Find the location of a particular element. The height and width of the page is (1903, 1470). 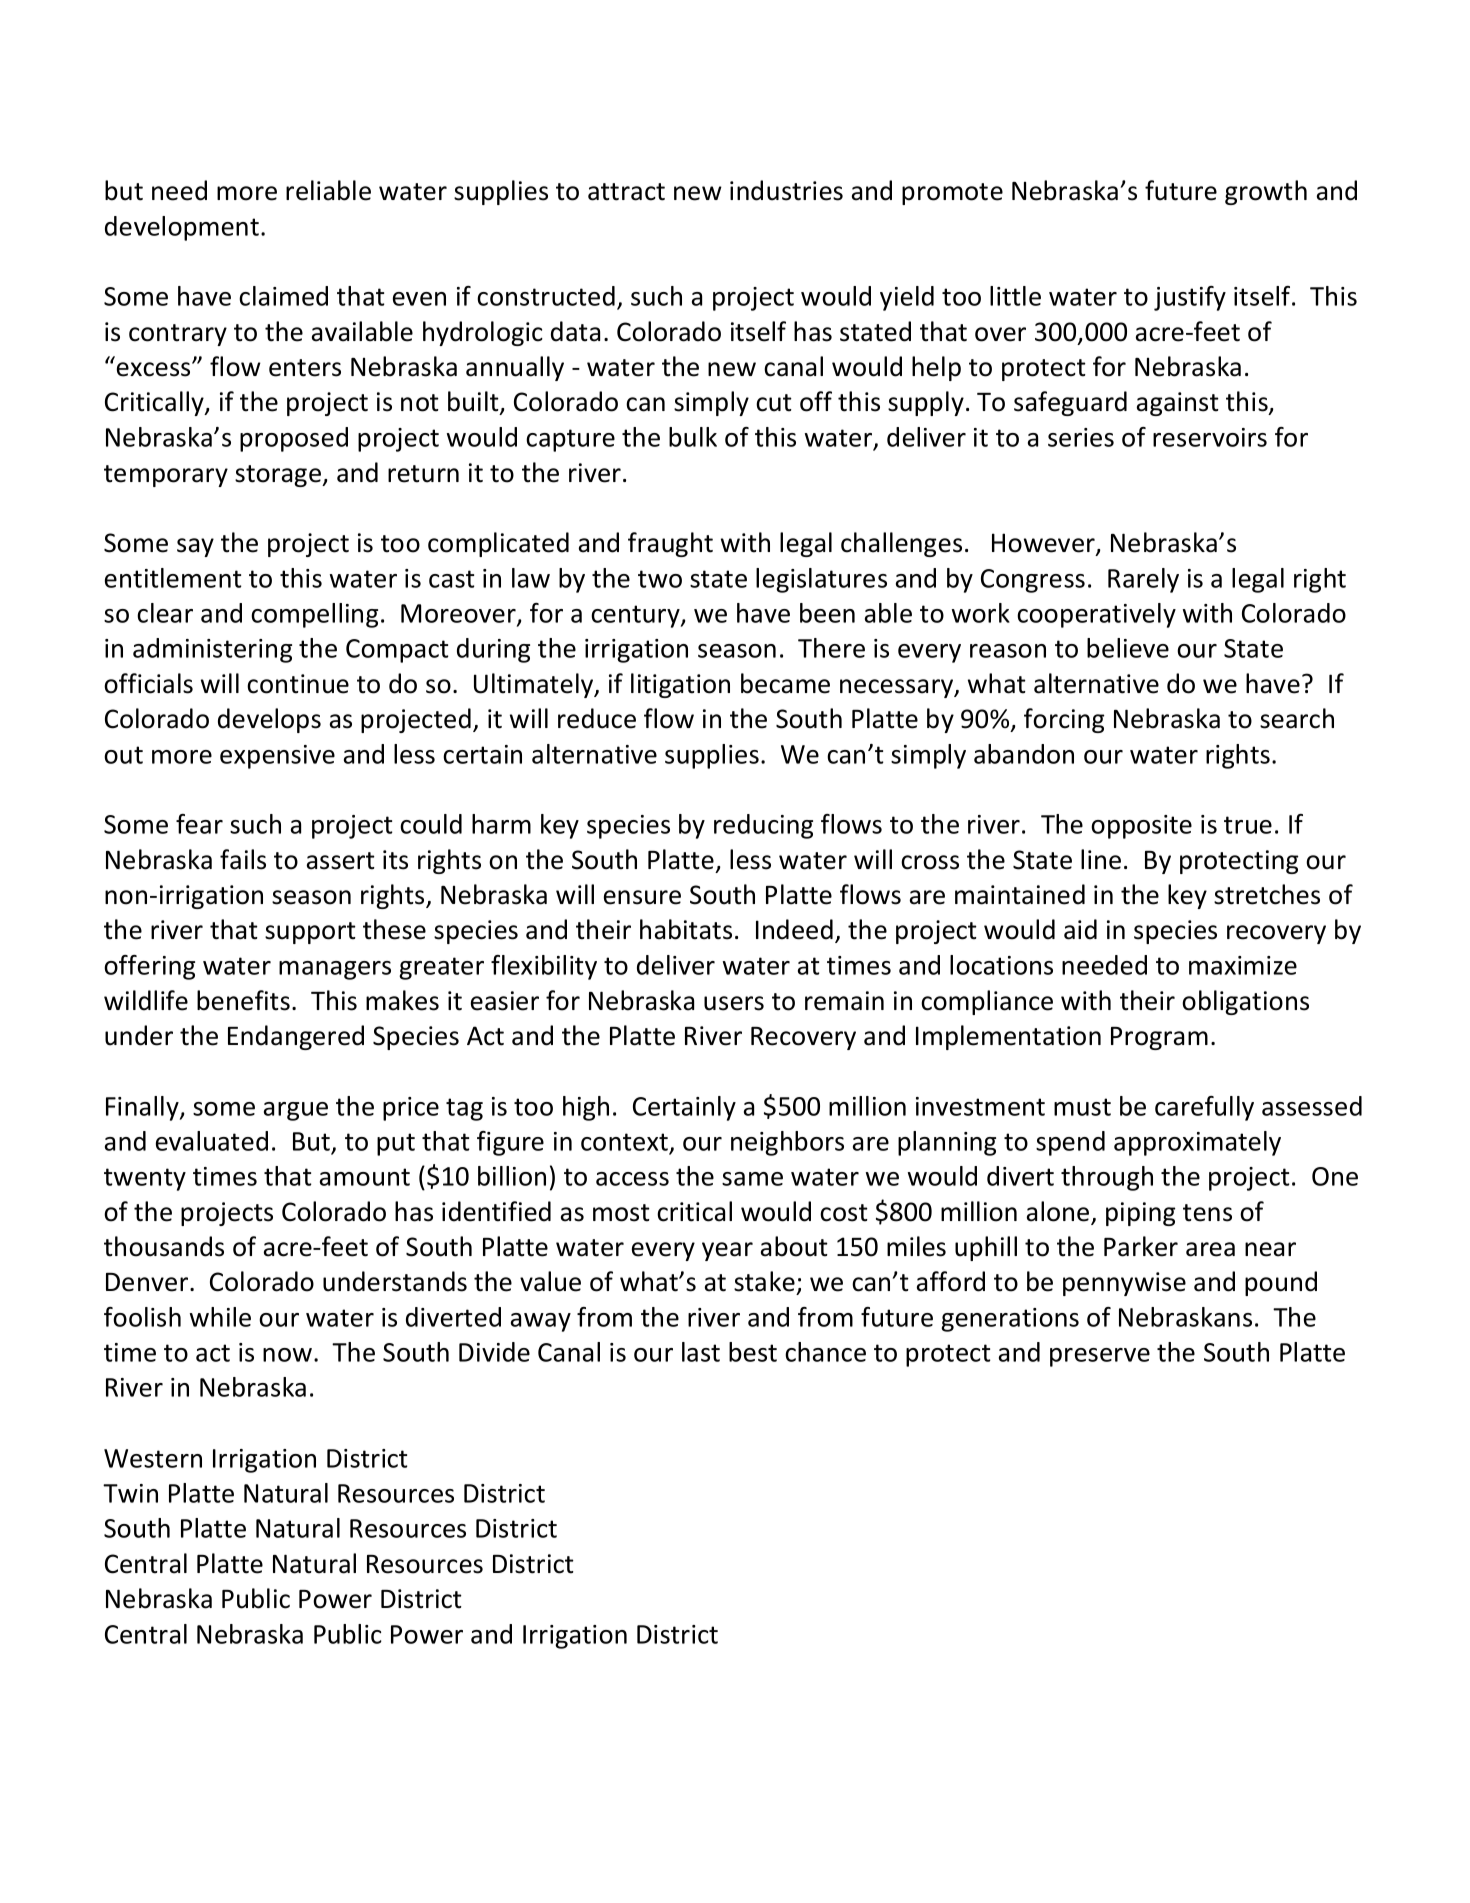

approximately is located at coordinates (1197, 1143).
